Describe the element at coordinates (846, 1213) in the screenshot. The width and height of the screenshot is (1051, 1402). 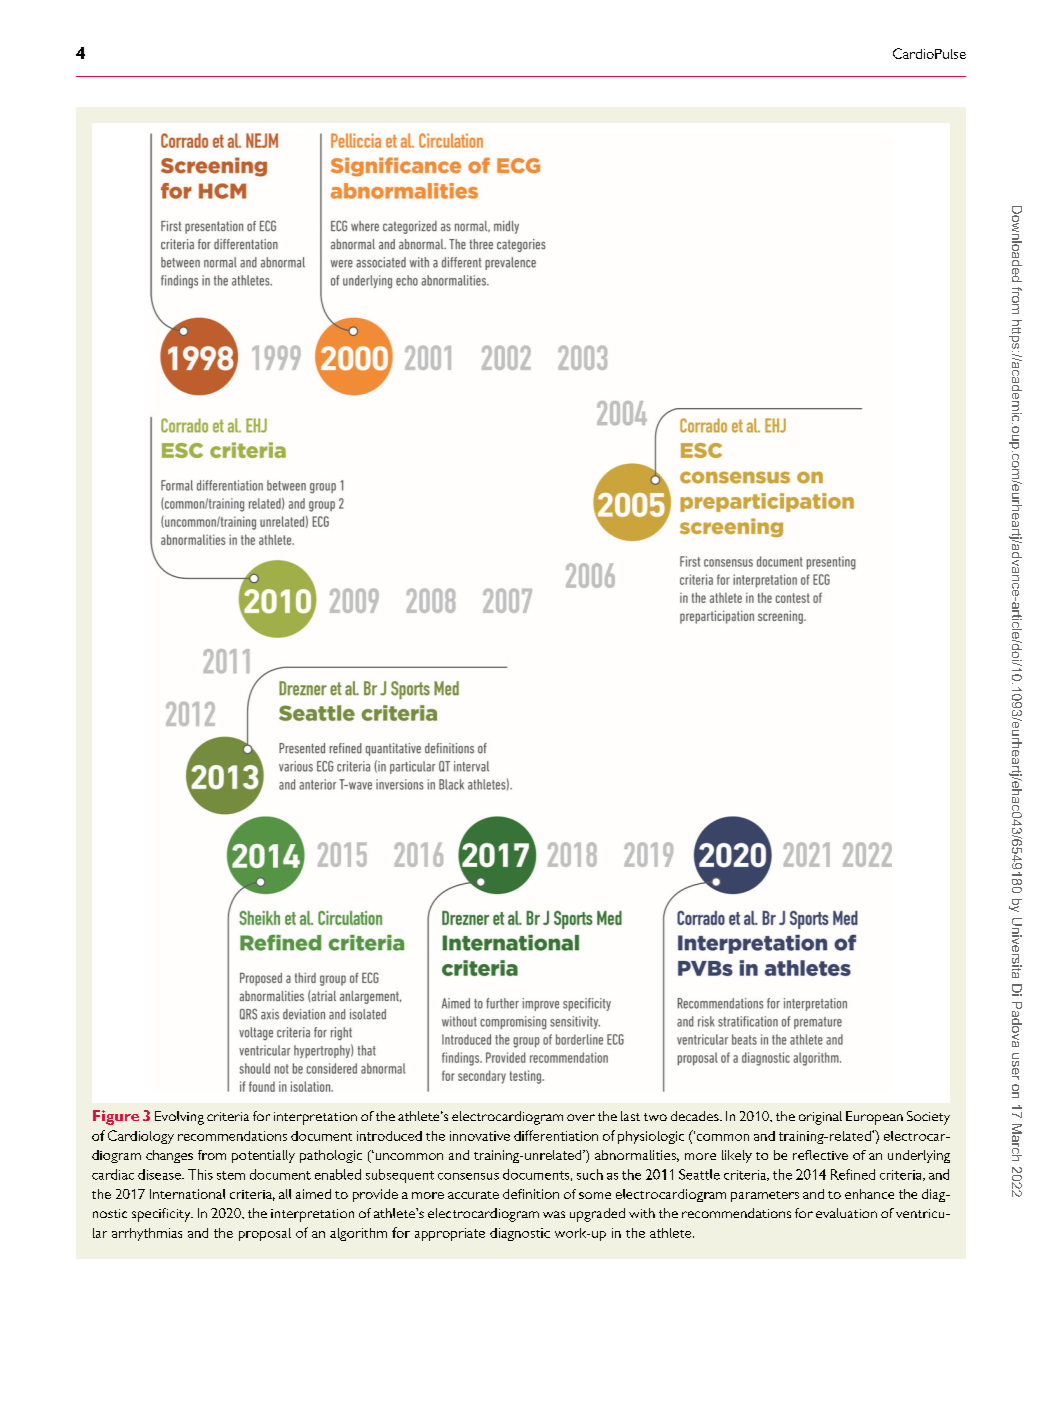
I see `evaluation` at that location.
